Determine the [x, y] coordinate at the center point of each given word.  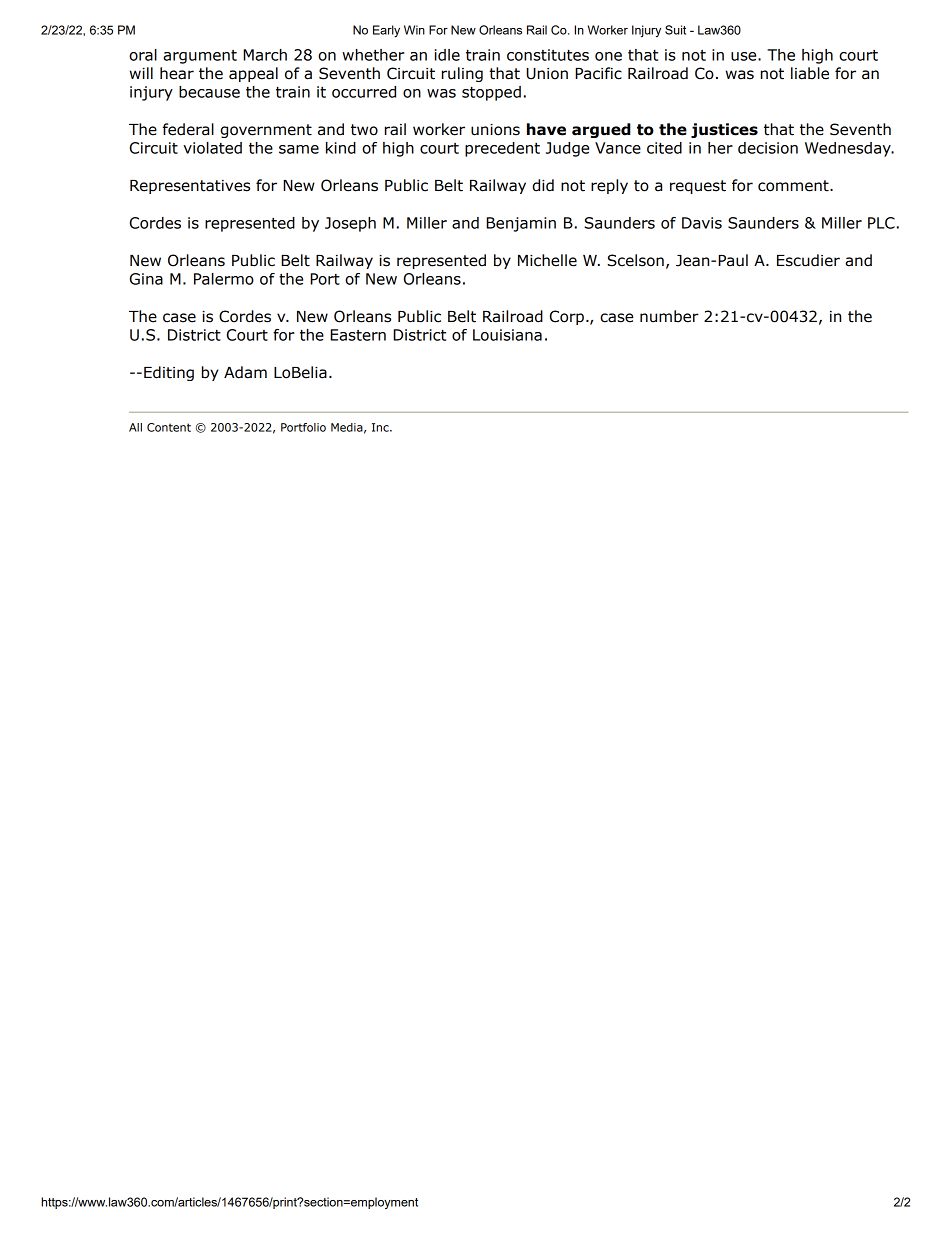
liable [810, 73]
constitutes [548, 55]
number [669, 316]
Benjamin [521, 224]
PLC [881, 223]
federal [188, 129]
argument [200, 57]
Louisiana [507, 335]
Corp [567, 317]
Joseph [350, 224]
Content [169, 427]
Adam [245, 372]
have [546, 129]
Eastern [358, 335]
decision [768, 148]
